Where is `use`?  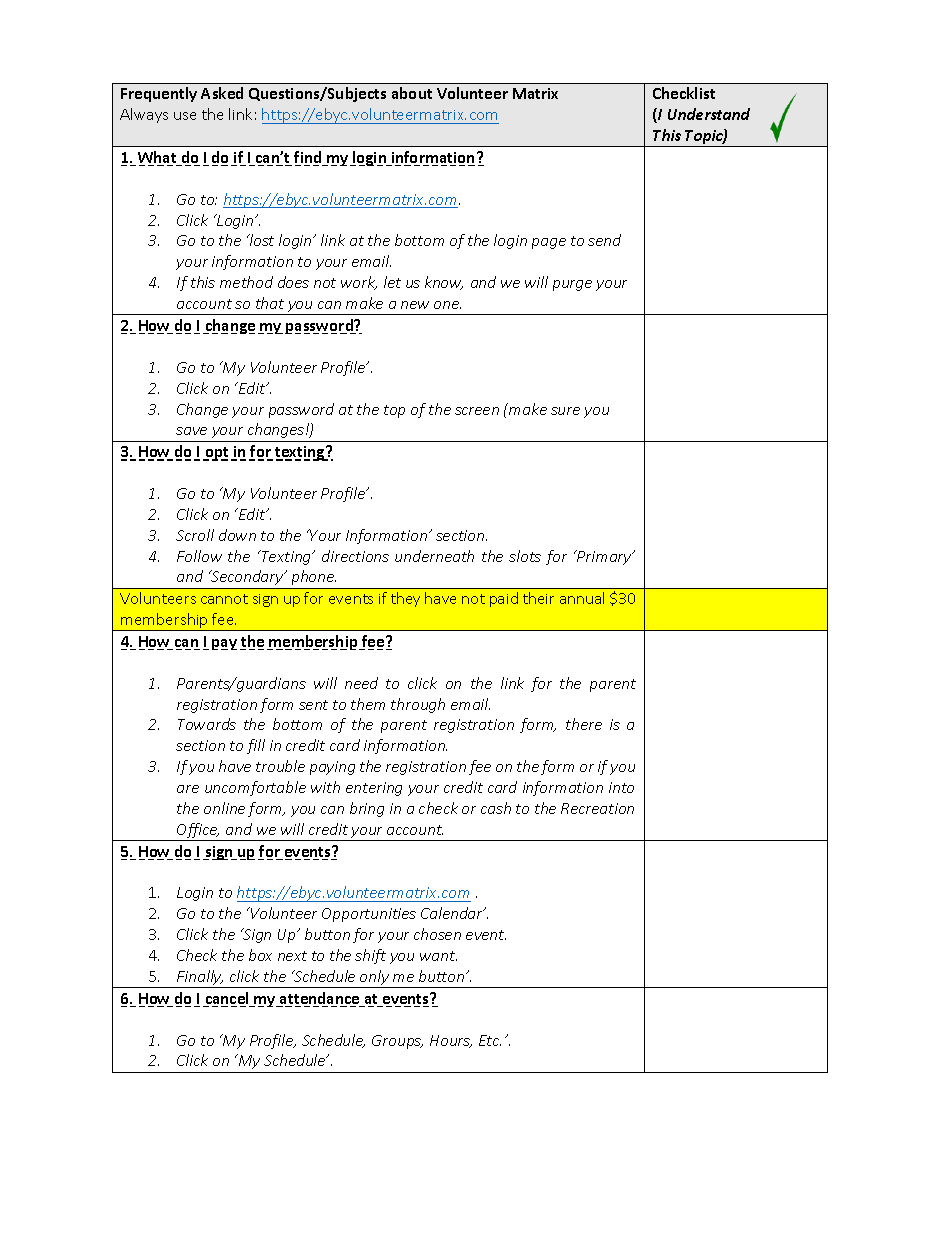 use is located at coordinates (185, 116).
